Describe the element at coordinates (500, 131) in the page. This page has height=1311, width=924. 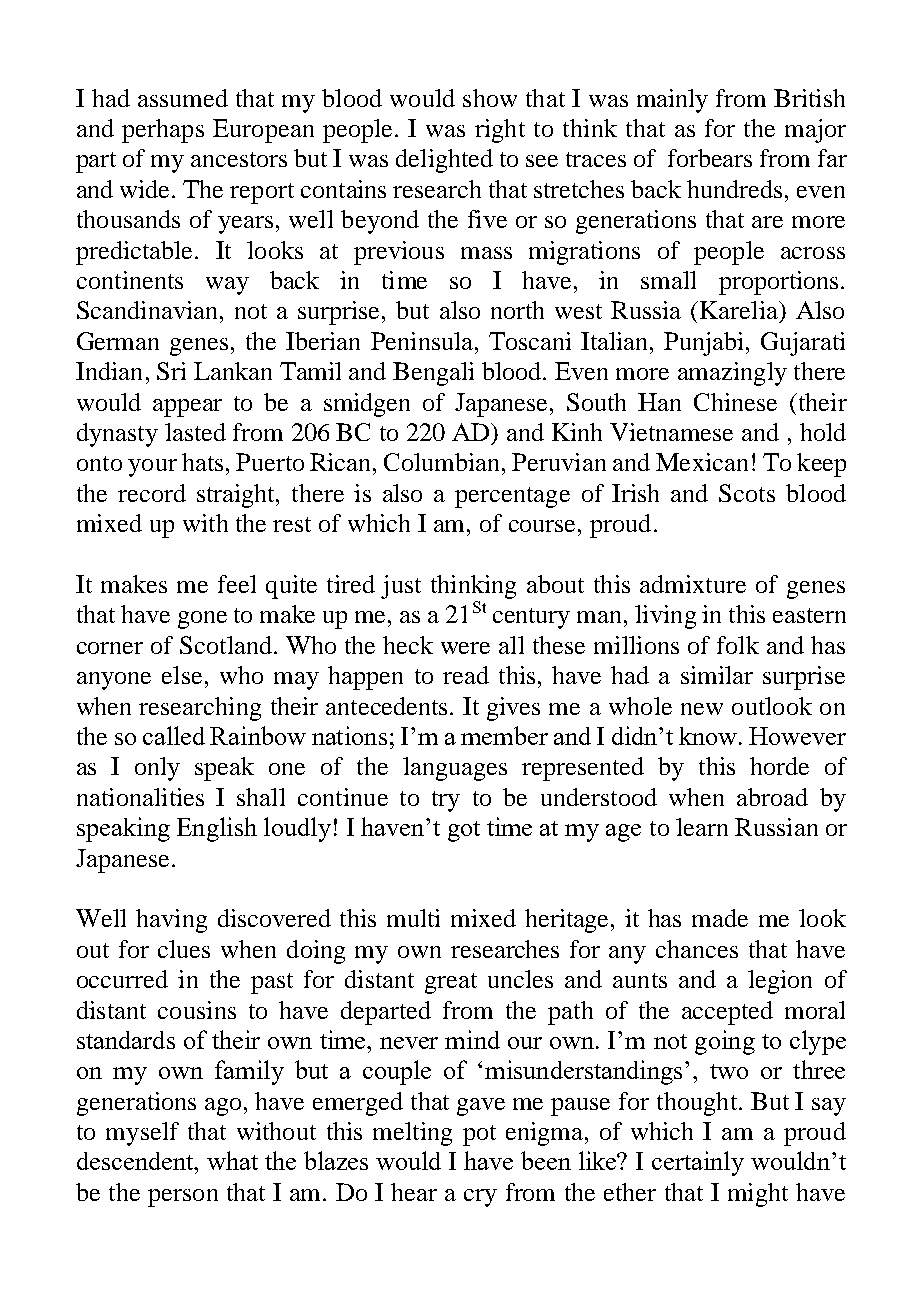
I see `right` at that location.
